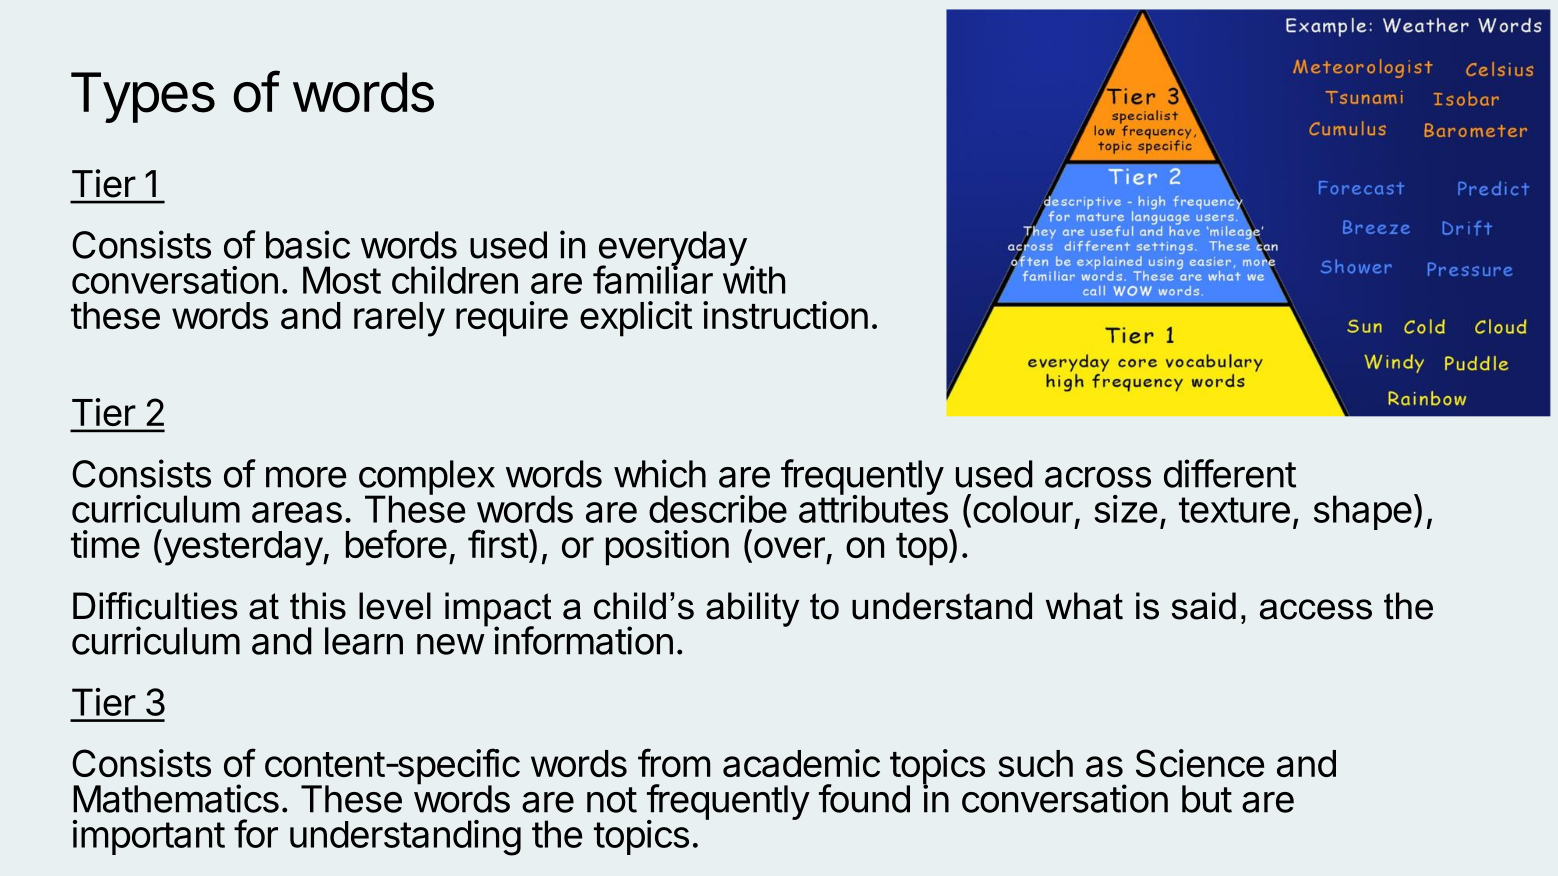 This screenshot has width=1558, height=876. Describe the element at coordinates (672, 250) in the screenshot. I see `everyday` at that location.
